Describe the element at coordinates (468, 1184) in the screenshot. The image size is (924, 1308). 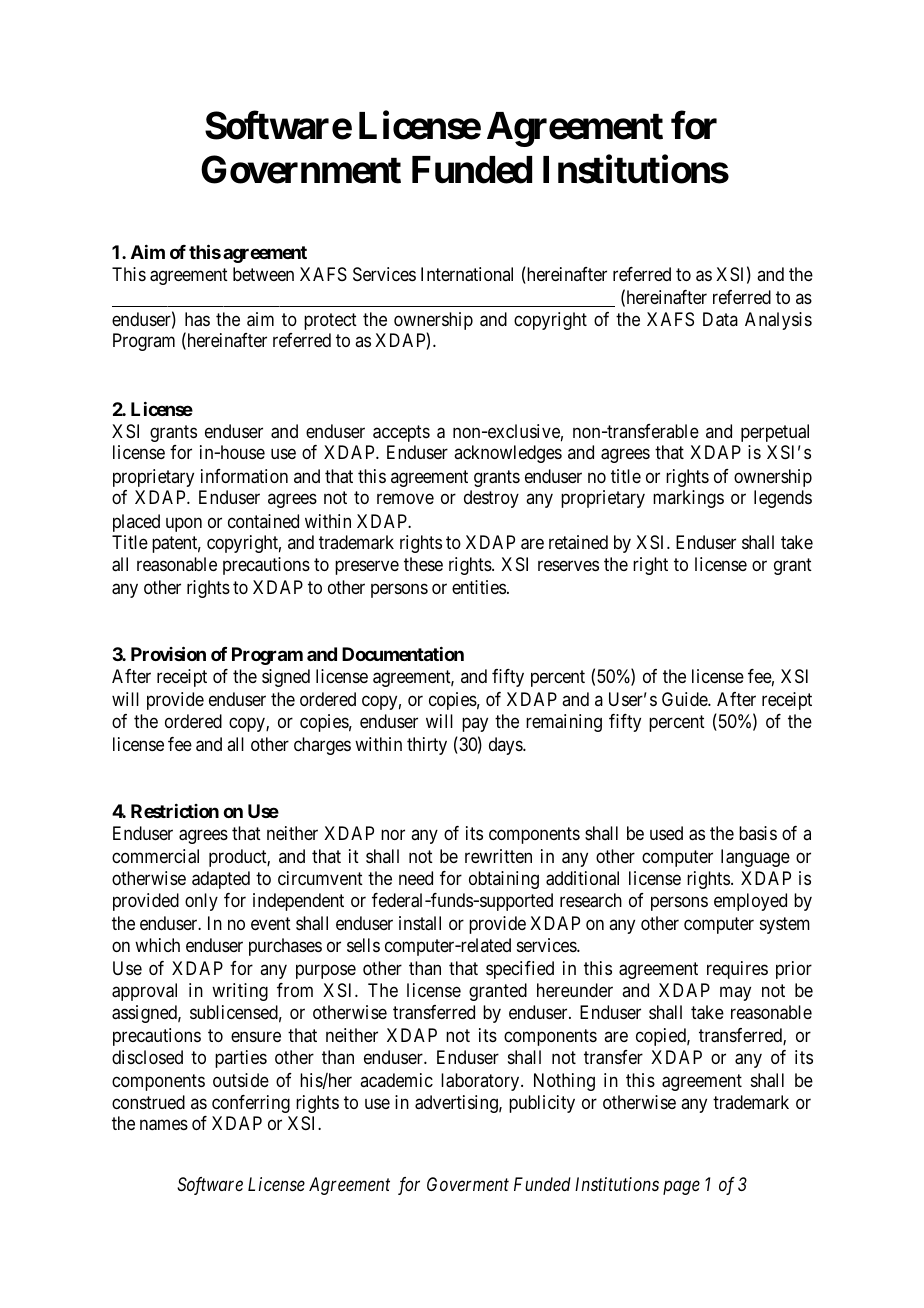
I see `Goverment` at that location.
